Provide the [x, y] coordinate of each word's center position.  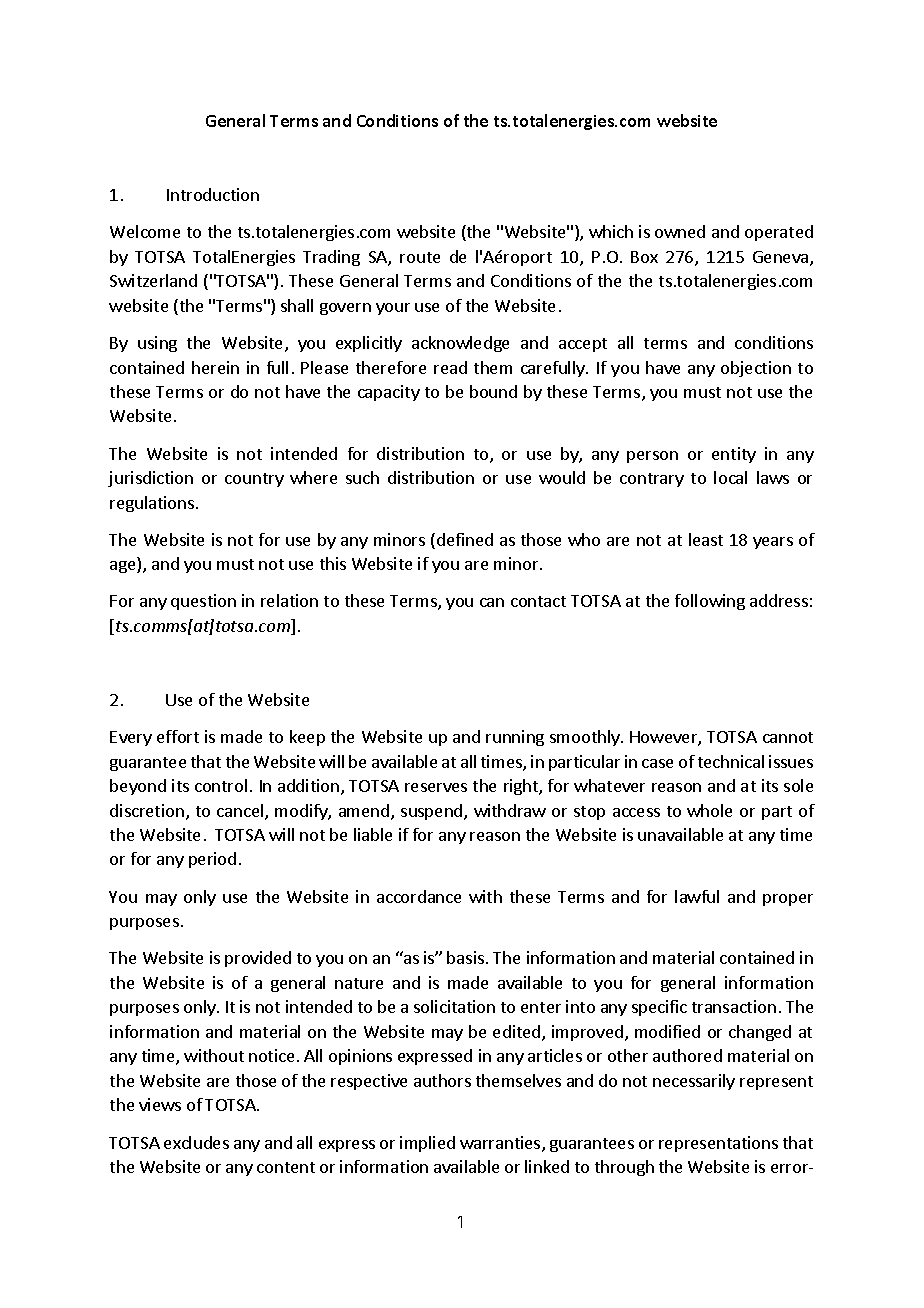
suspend [433, 812]
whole [709, 810]
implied [427, 1144]
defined [465, 539]
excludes [196, 1142]
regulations [153, 504]
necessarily [694, 1082]
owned [680, 231]
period [212, 860]
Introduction [213, 194]
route [420, 257]
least [706, 539]
